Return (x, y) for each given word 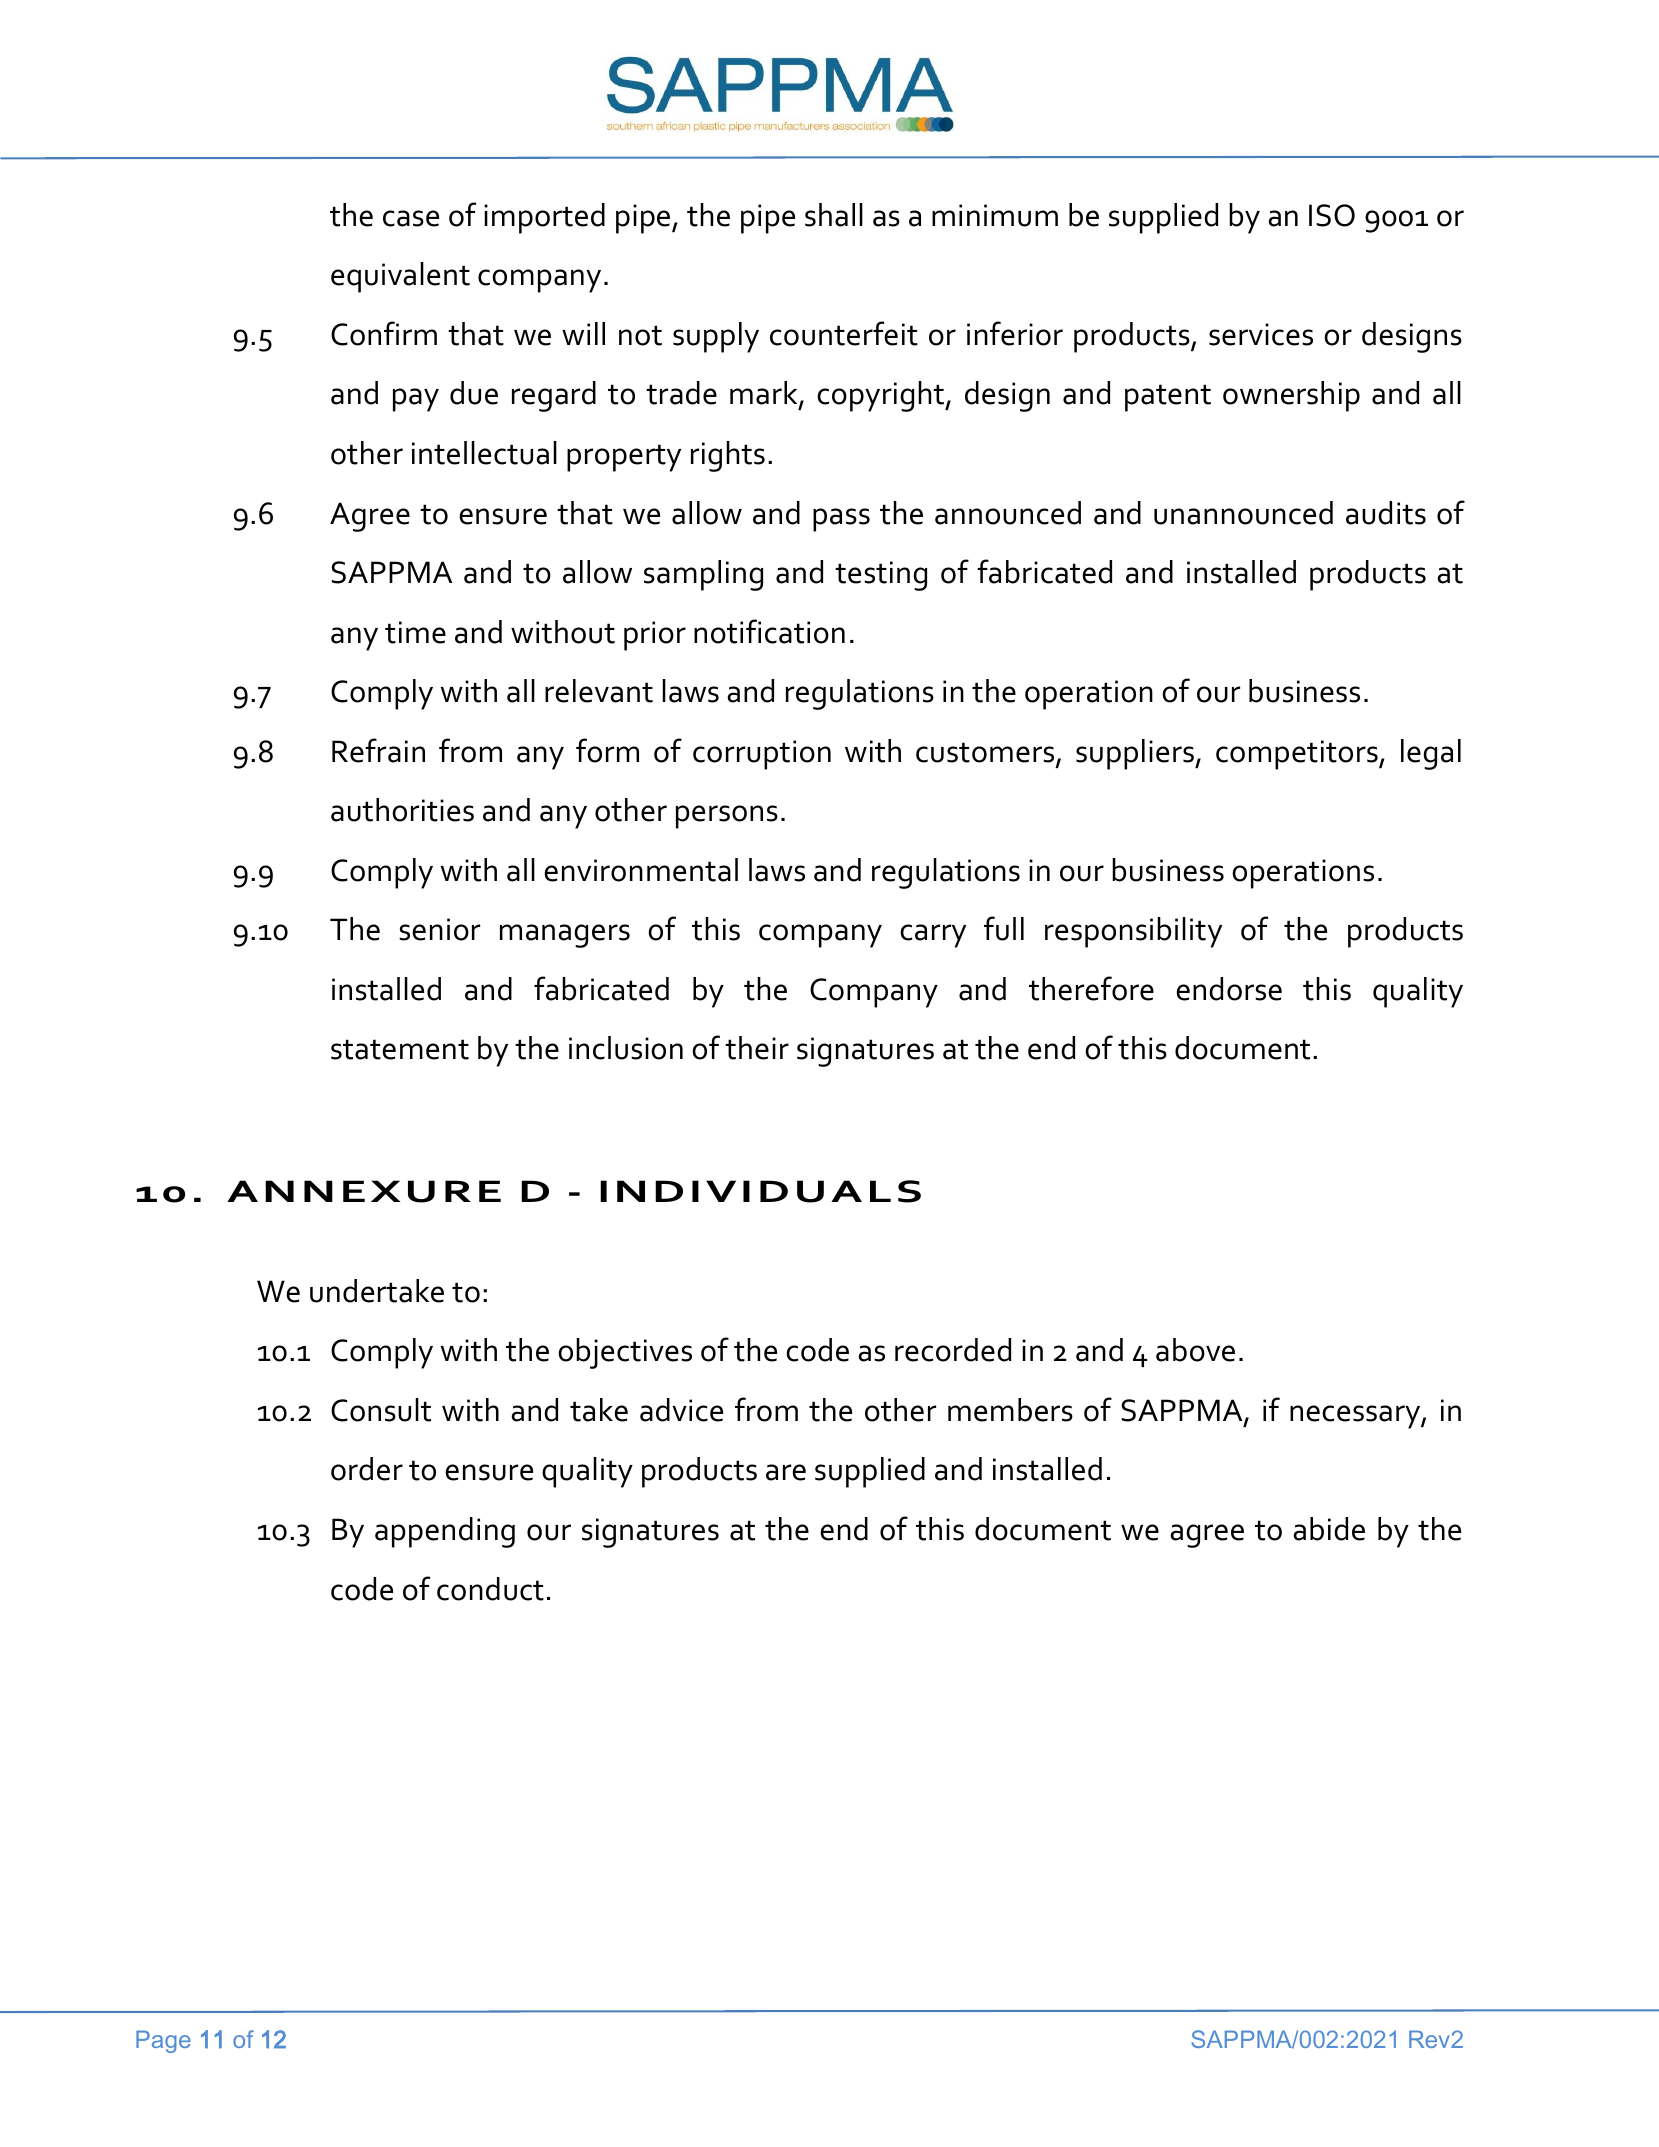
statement (400, 1049)
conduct (490, 1589)
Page (163, 2041)
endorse (1229, 989)
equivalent (400, 277)
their (757, 1048)
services (1261, 334)
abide (1329, 1529)
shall (834, 215)
